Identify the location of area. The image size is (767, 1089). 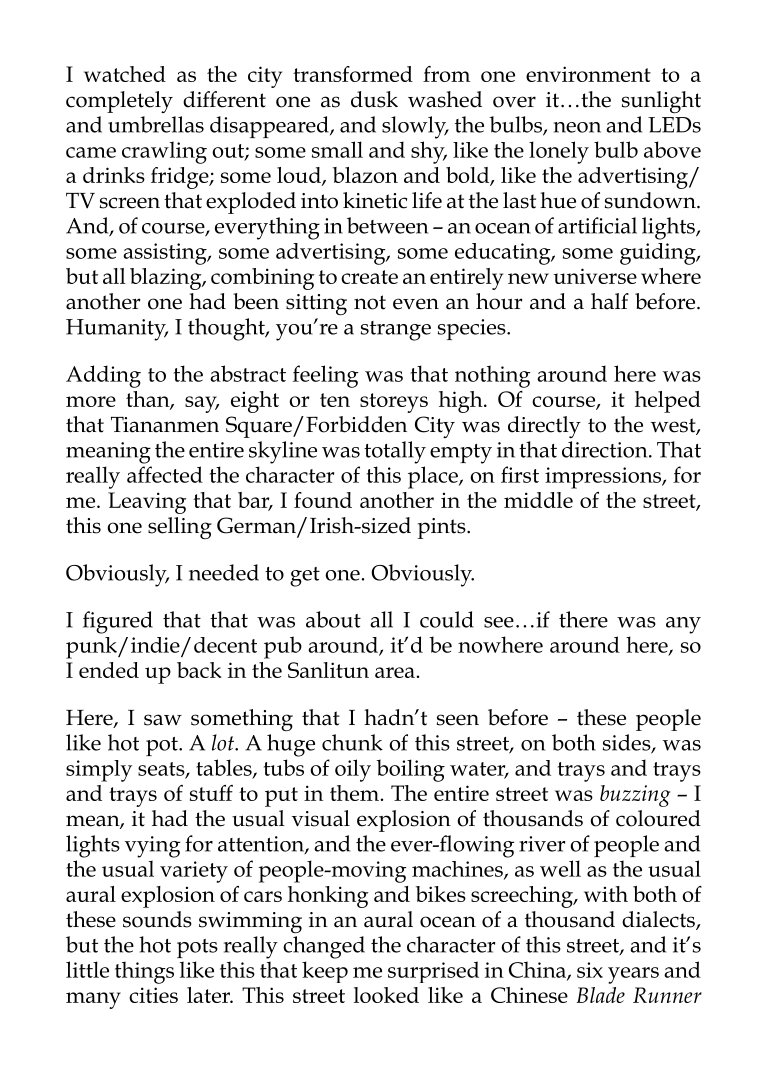
(395, 672).
